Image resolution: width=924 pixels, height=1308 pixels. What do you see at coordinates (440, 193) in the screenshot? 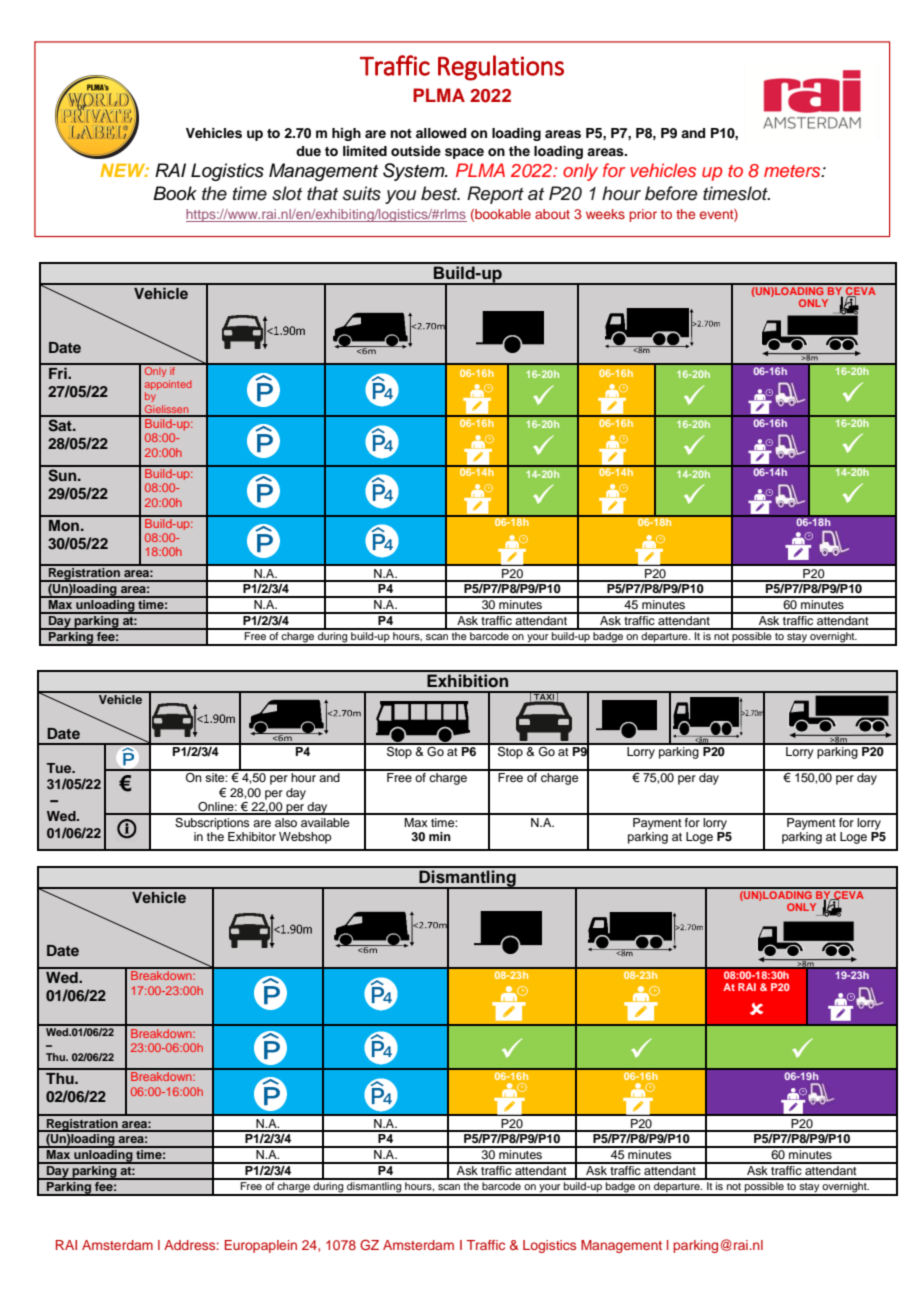
I see `best` at bounding box center [440, 193].
